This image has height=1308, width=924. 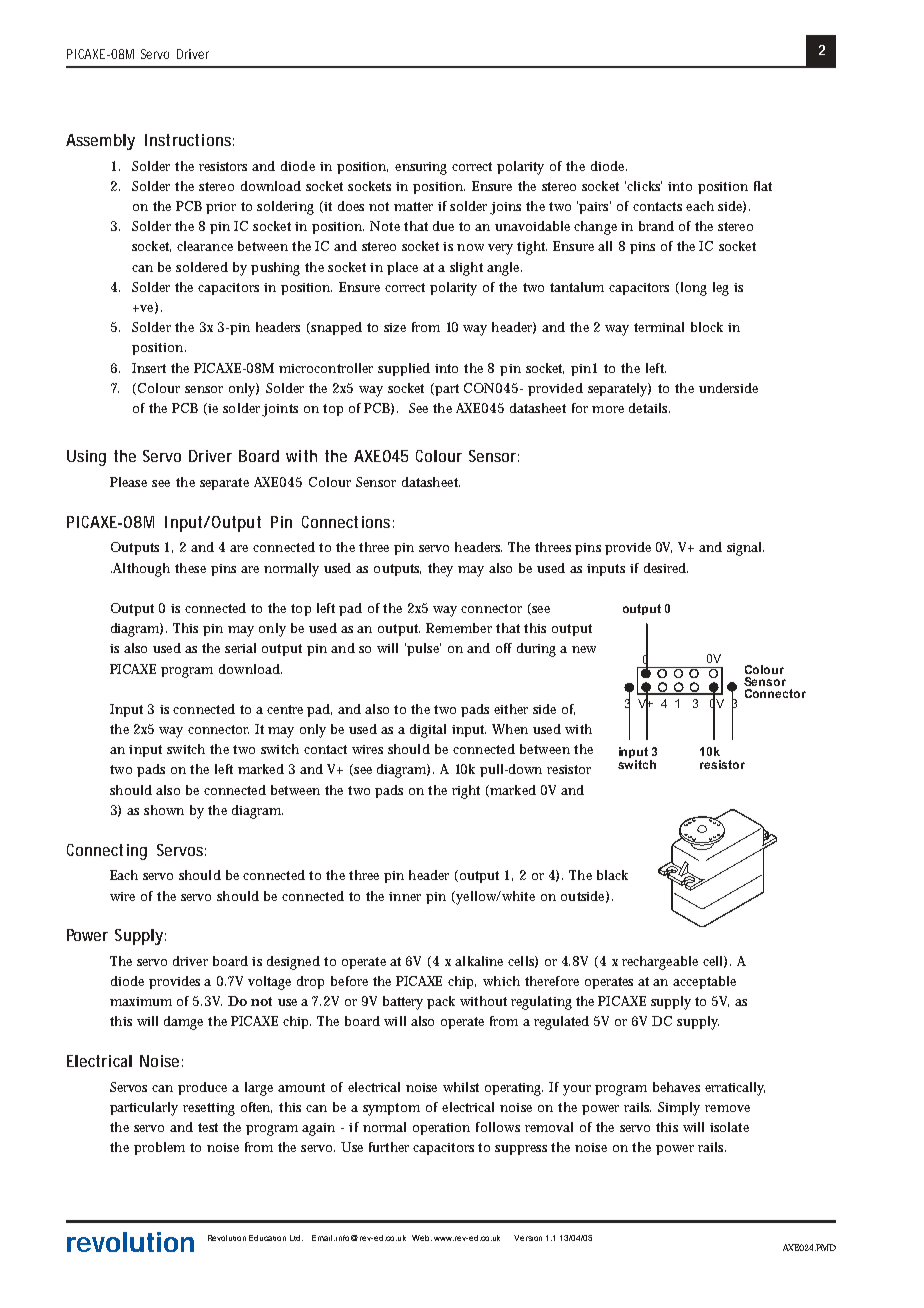 I want to click on ensuring, so click(x=421, y=168).
